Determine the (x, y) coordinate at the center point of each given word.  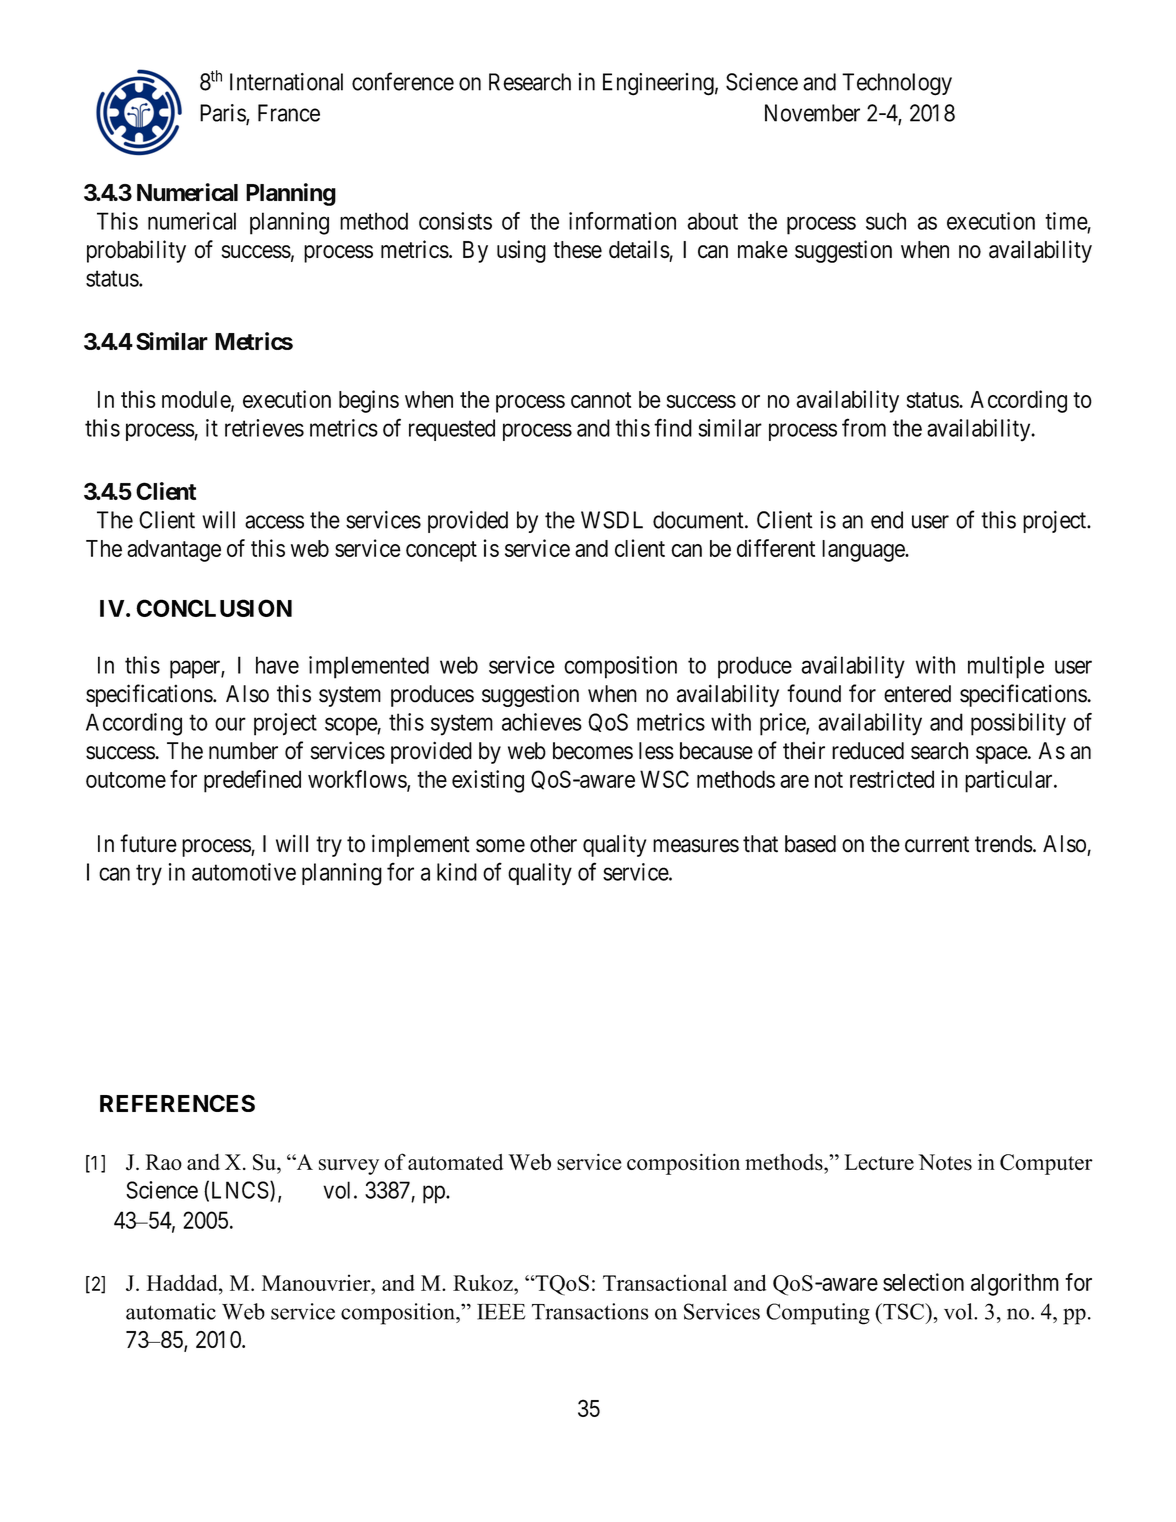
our (230, 724)
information (622, 221)
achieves (542, 722)
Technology (897, 84)
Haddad (183, 1282)
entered (917, 694)
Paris (223, 114)
